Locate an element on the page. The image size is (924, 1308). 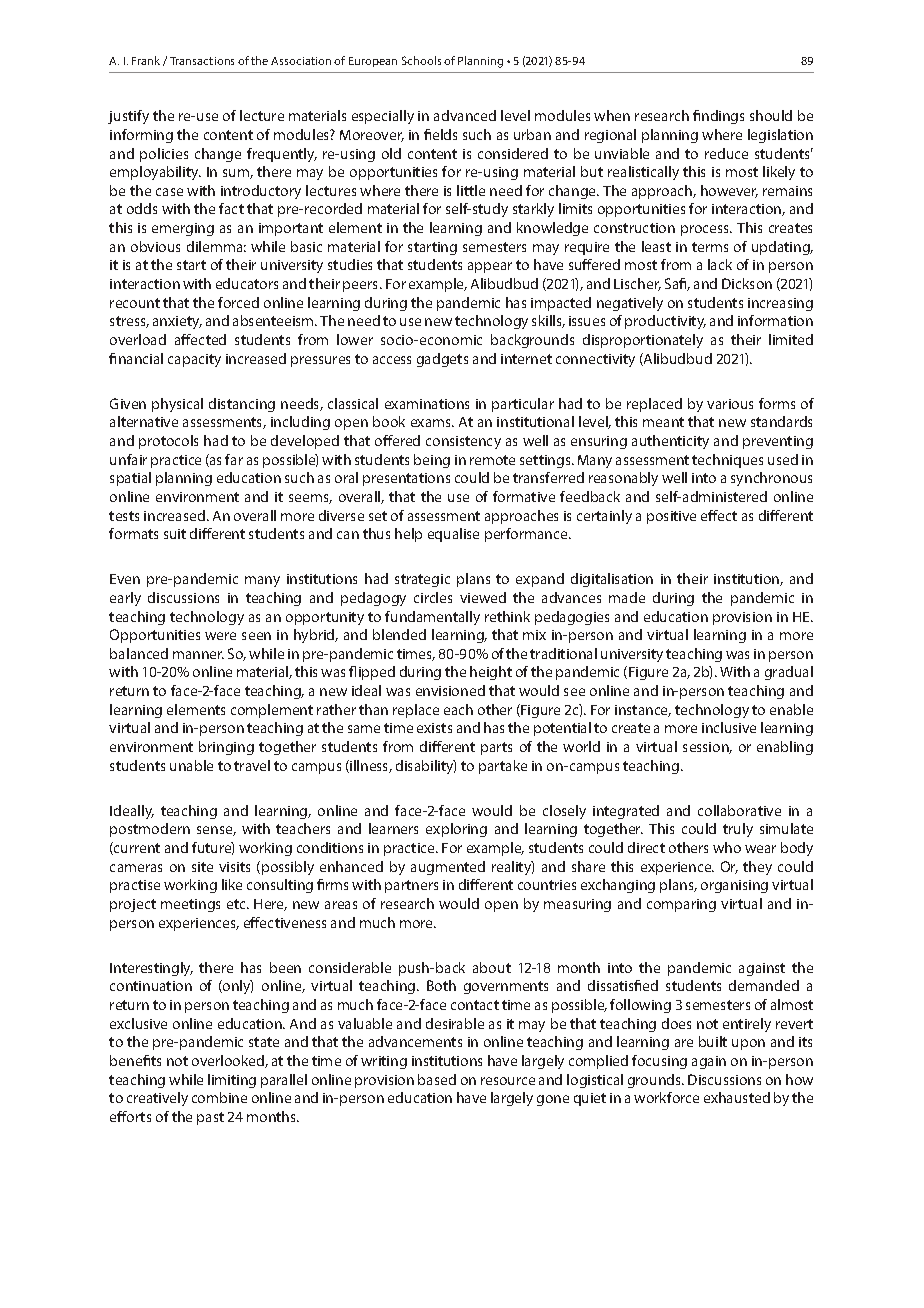
unable is located at coordinates (191, 765).
